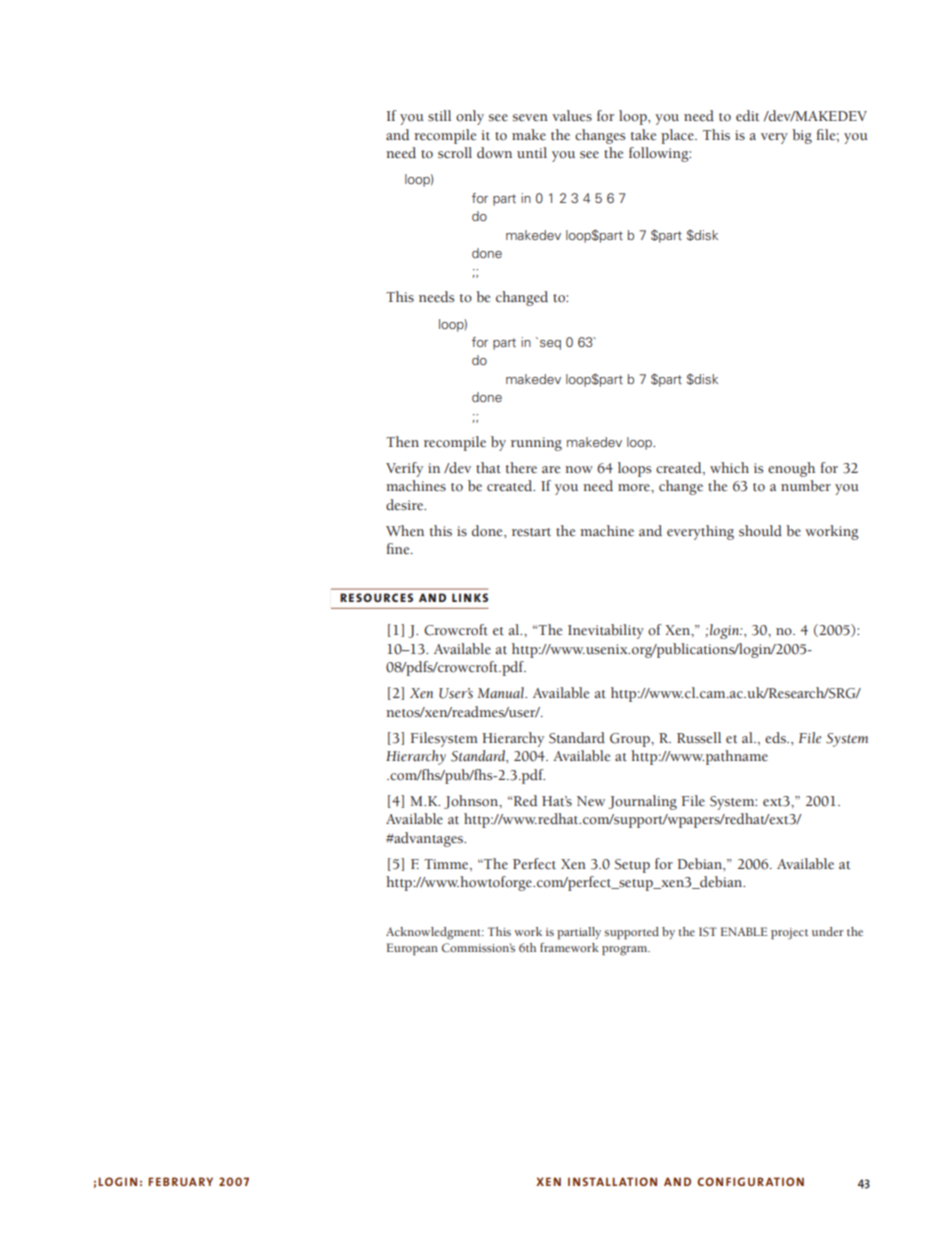 The width and height of the screenshot is (952, 1257). Describe the element at coordinates (502, 693) in the screenshot. I see `Manual` at that location.
